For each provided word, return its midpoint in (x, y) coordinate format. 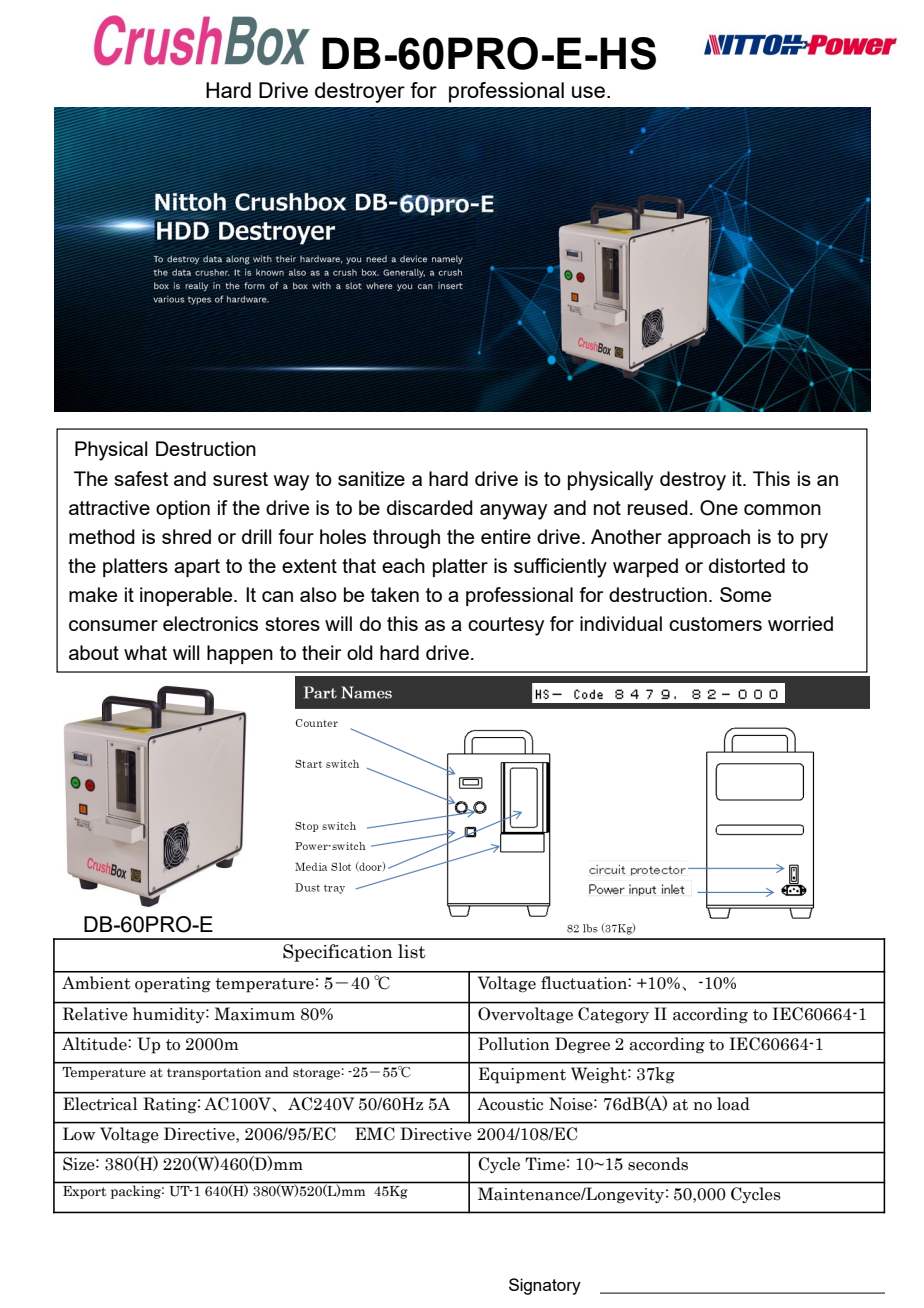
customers (715, 624)
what (145, 652)
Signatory (545, 1286)
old (360, 652)
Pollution (514, 1044)
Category (613, 1015)
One (719, 508)
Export (84, 1192)
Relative (95, 1014)
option (183, 509)
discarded (430, 507)
